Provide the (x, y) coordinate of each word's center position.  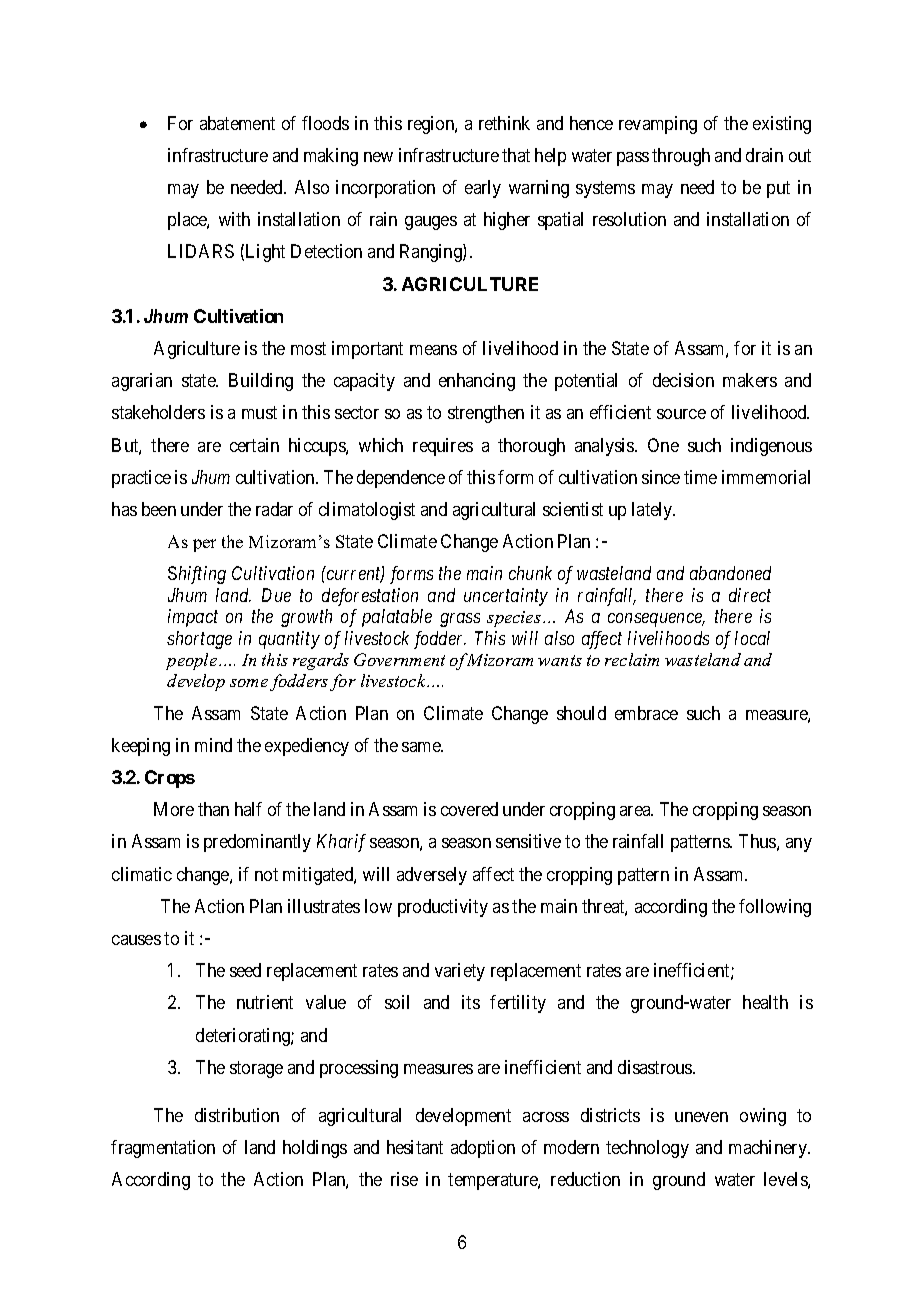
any (799, 845)
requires (443, 447)
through (681, 157)
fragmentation (163, 1149)
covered (469, 809)
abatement (237, 123)
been (159, 509)
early (483, 189)
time (700, 477)
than (213, 809)
